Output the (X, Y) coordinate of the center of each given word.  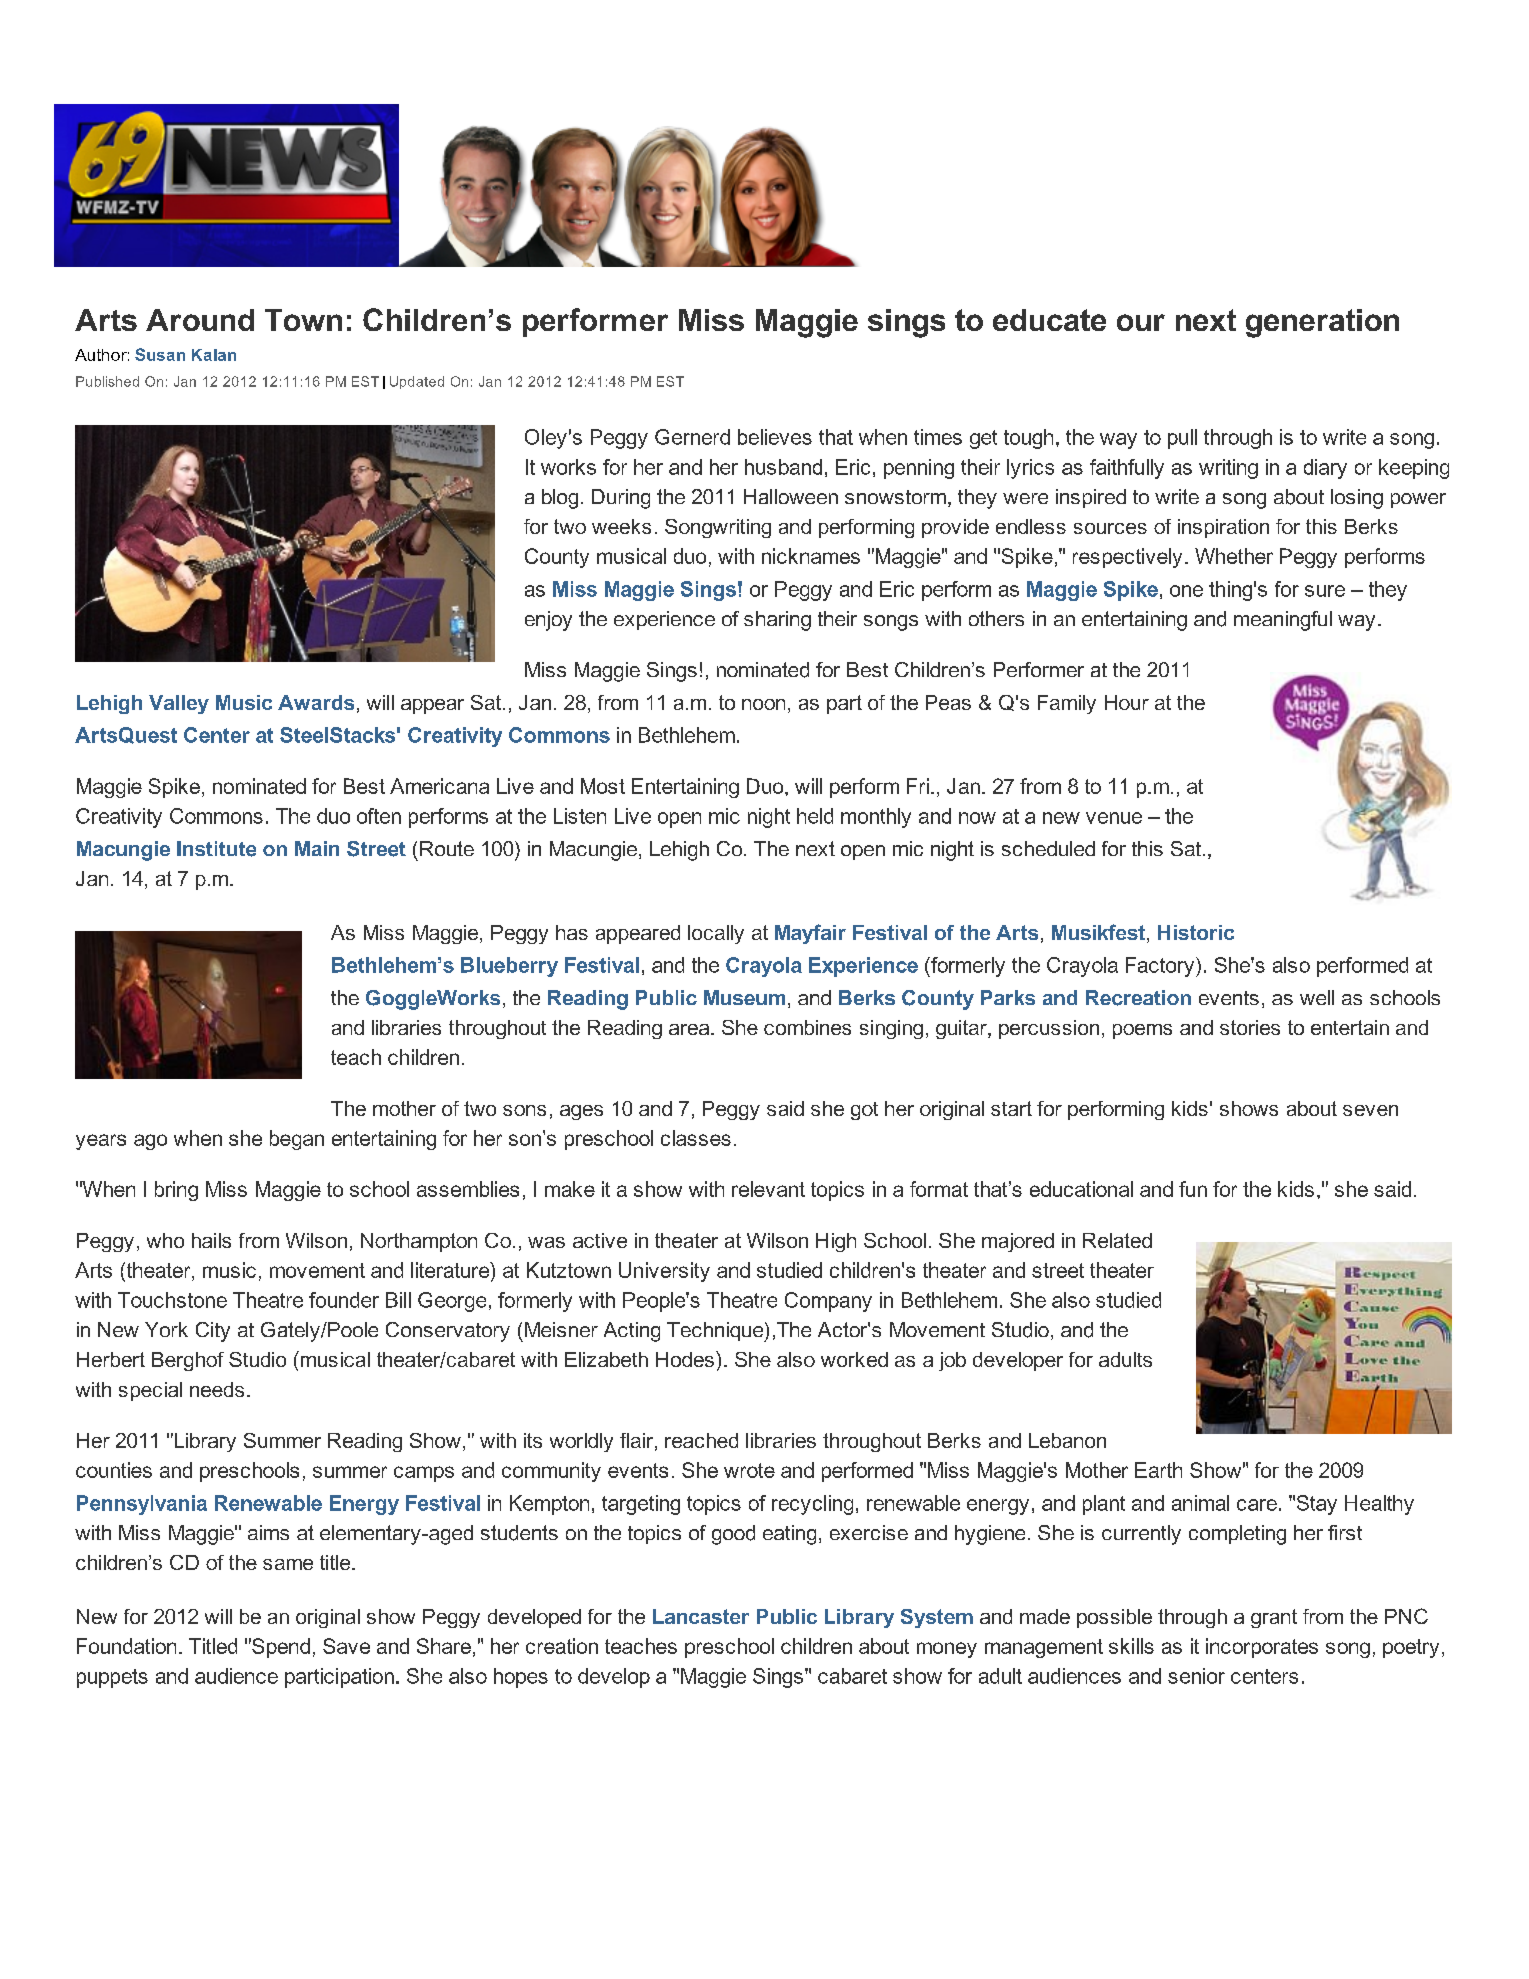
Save (346, 1646)
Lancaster (701, 1616)
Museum (744, 997)
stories (1250, 1027)
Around (200, 320)
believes (775, 437)
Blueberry (509, 967)
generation (1322, 323)
